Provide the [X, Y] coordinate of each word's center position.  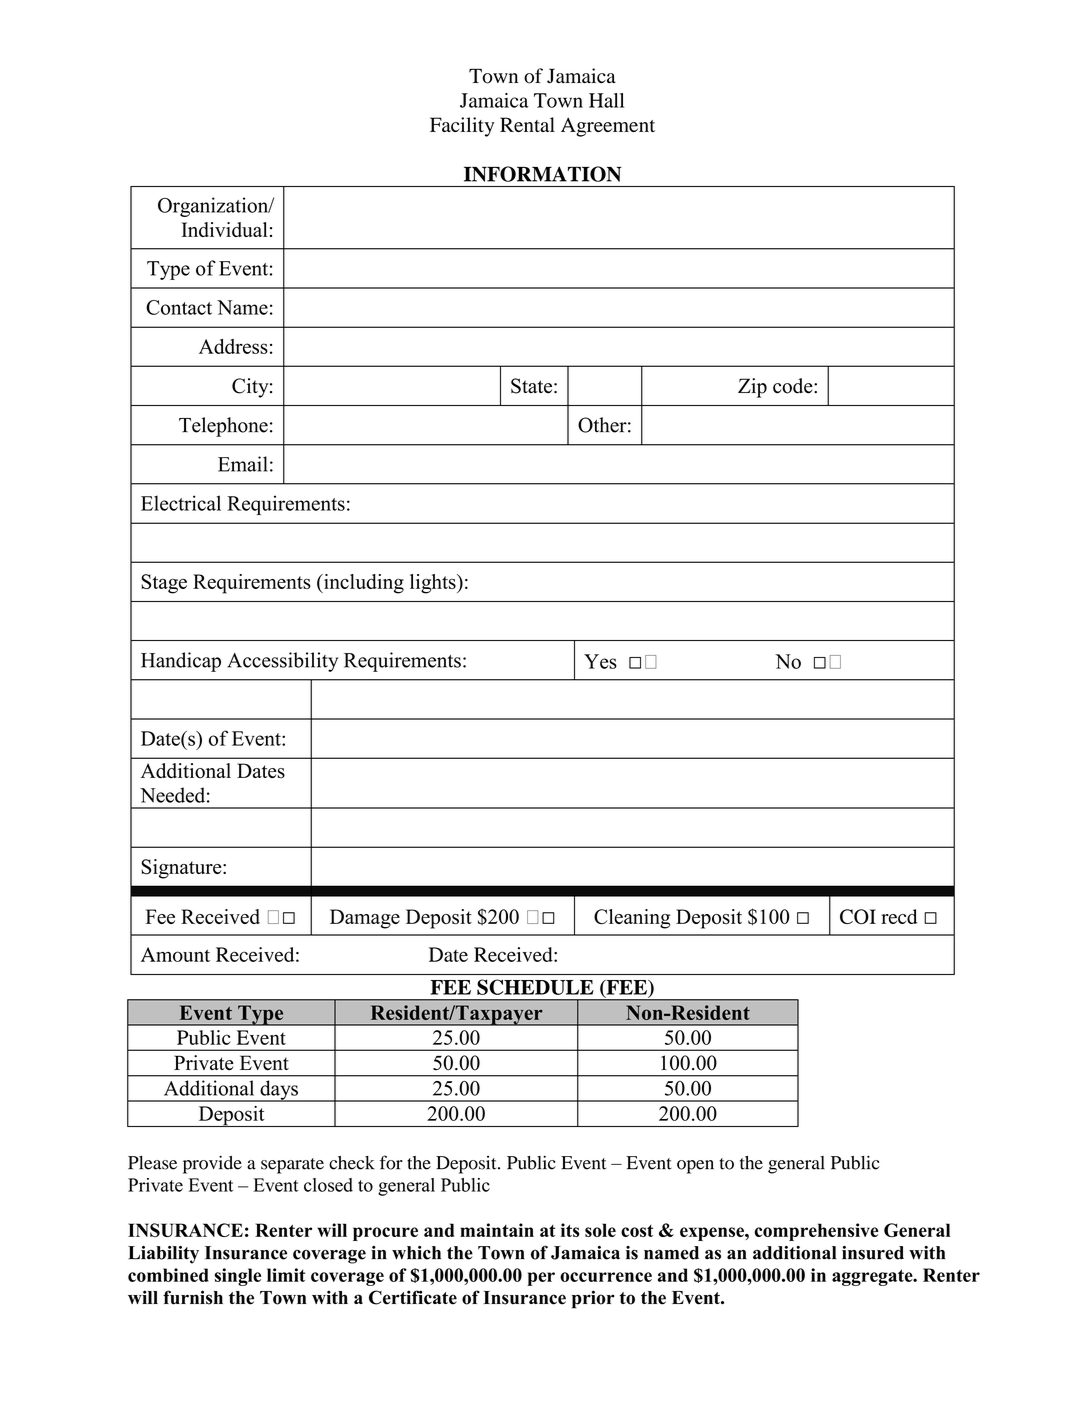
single [238, 1277]
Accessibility [282, 662]
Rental [527, 124]
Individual [224, 229]
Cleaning [632, 919]
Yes [600, 661]
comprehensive [816, 1232]
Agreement [608, 127]
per [541, 1279]
